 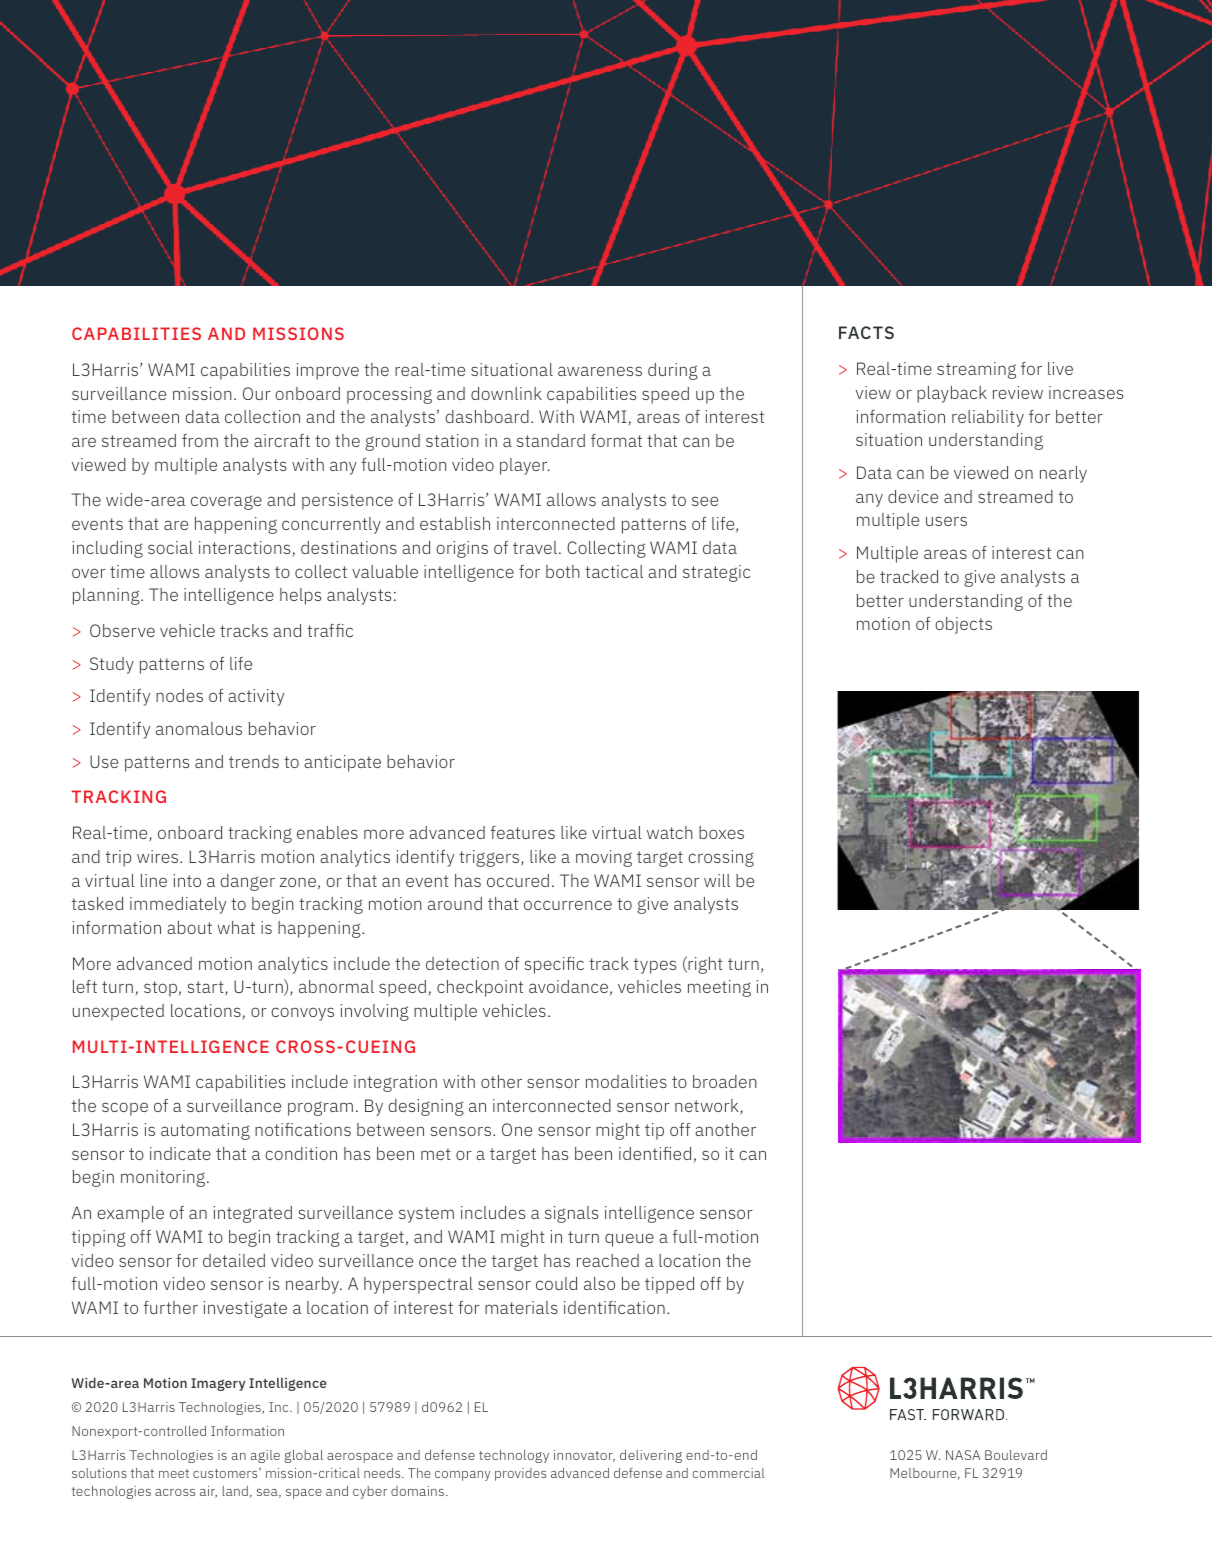 I want to click on occurrence, so click(x=568, y=905).
